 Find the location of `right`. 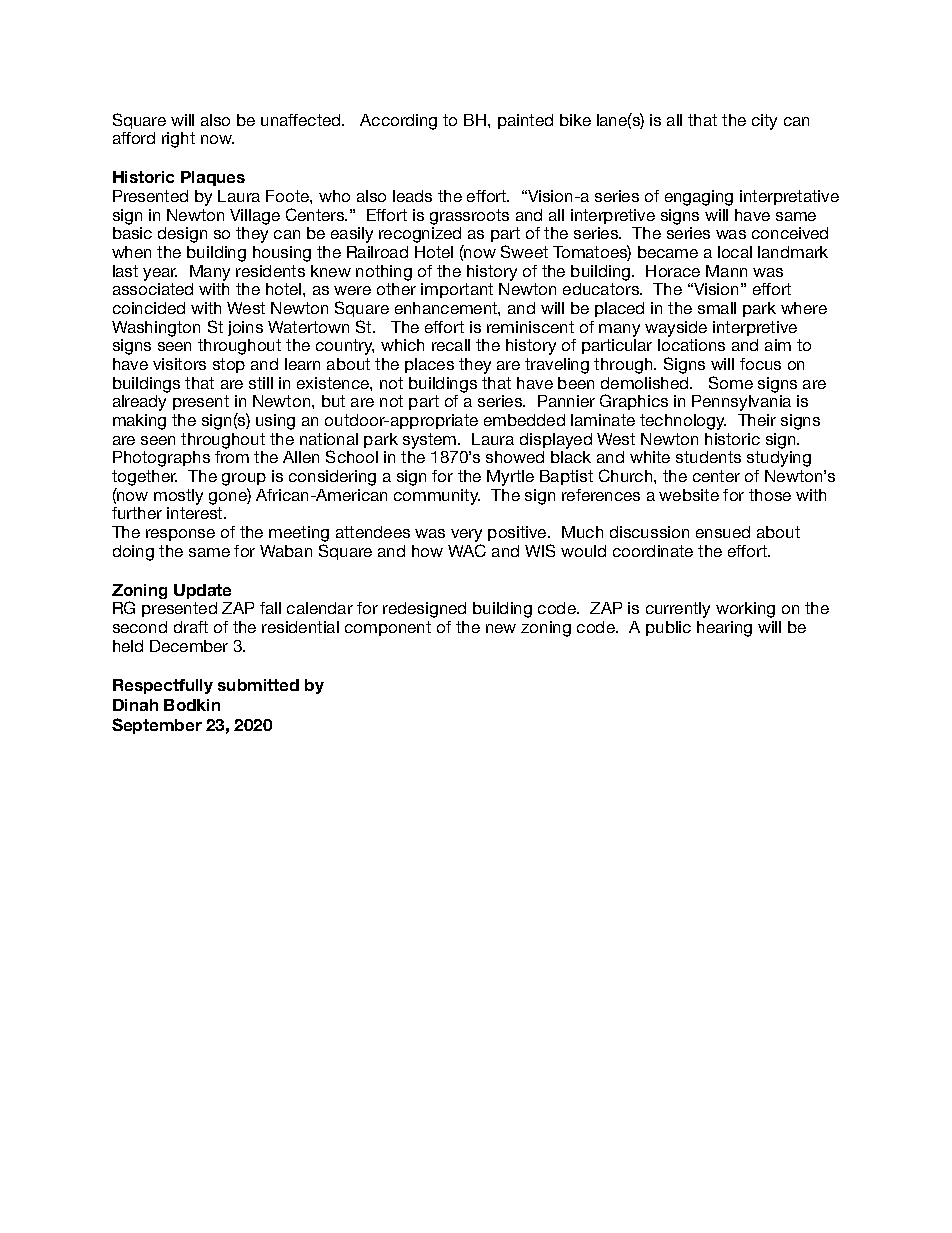

right is located at coordinates (178, 140).
